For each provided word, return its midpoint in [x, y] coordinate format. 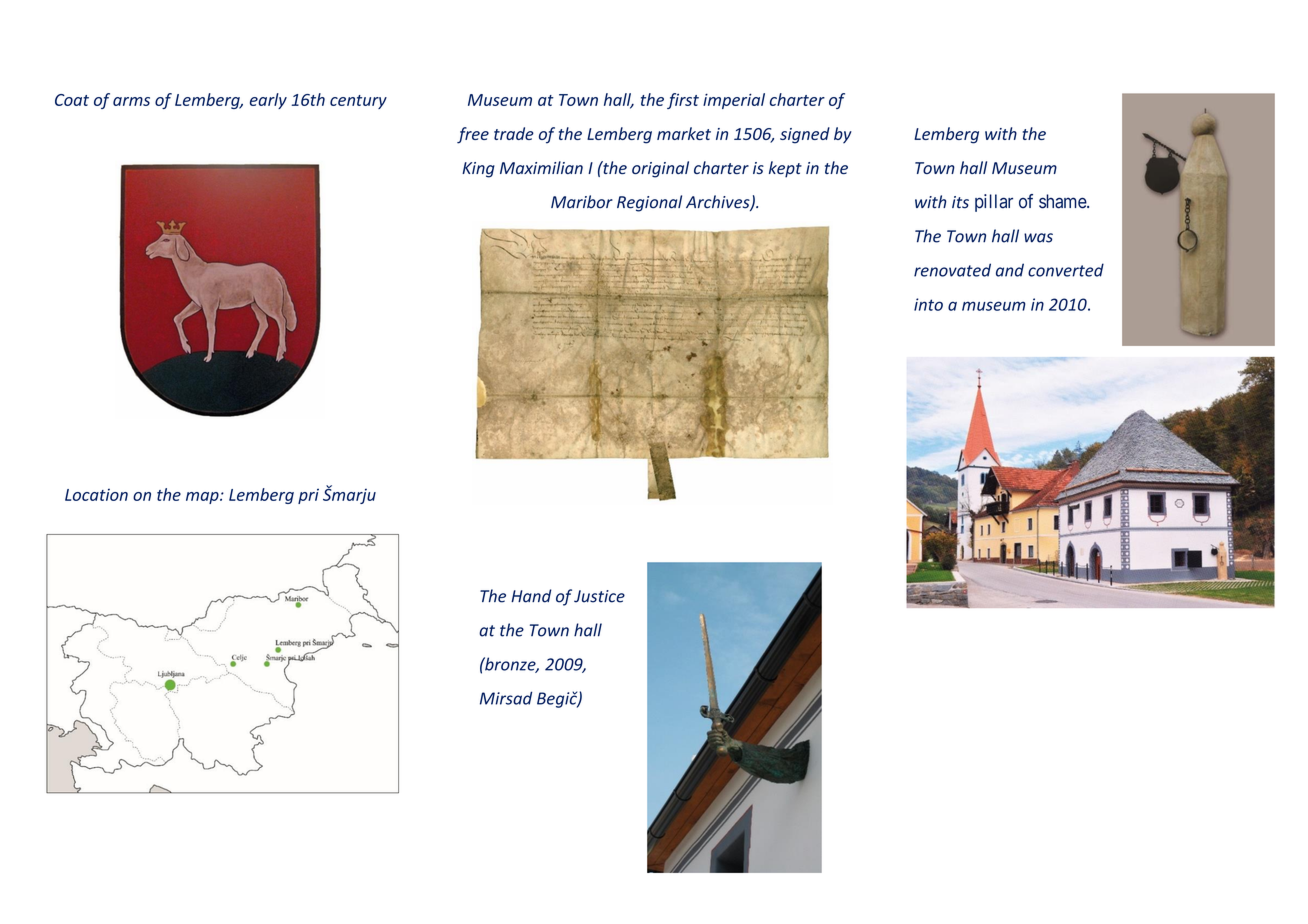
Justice [599, 596]
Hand [531, 596]
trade [514, 133]
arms [131, 101]
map [203, 498]
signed [805, 135]
